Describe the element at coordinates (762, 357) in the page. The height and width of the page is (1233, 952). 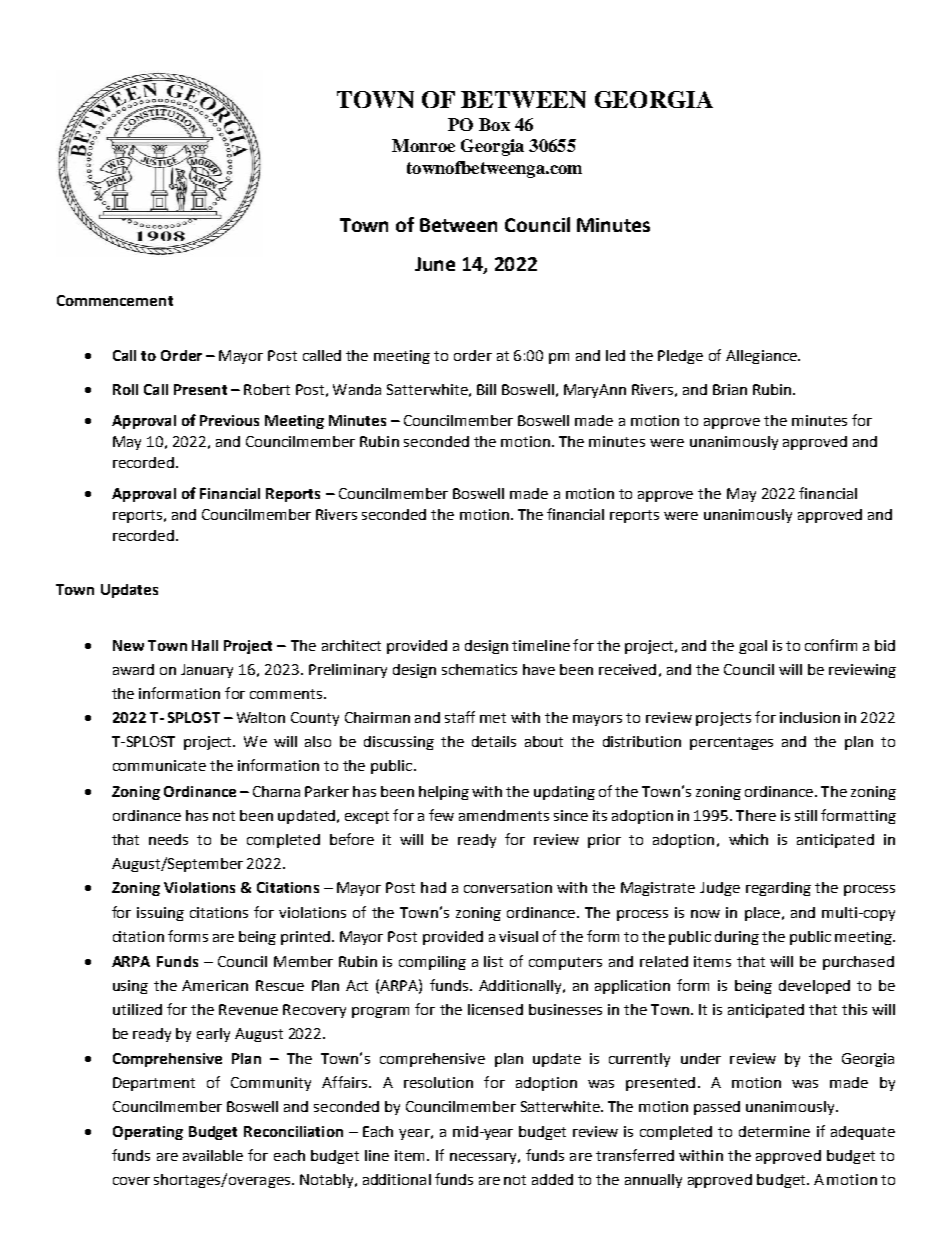
I see `Allegiance` at that location.
